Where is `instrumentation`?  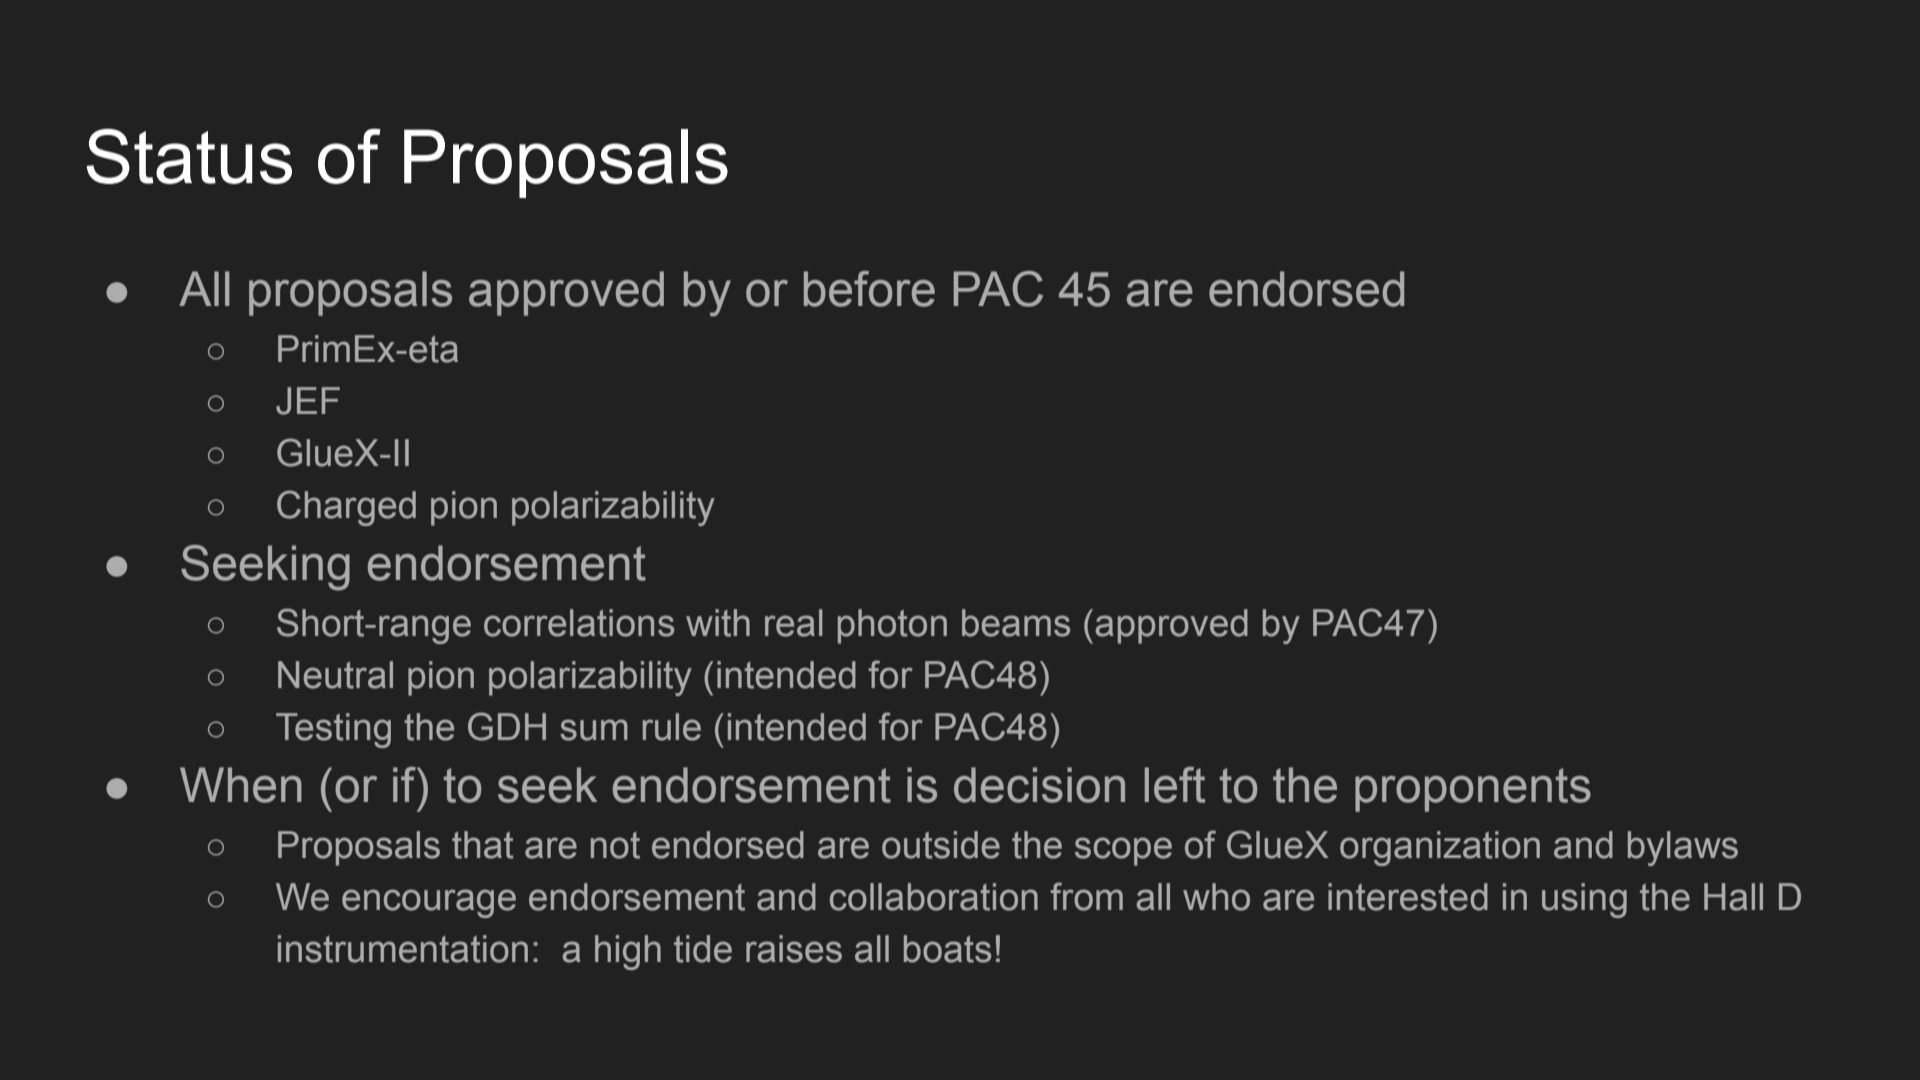 instrumentation is located at coordinates (403, 949).
